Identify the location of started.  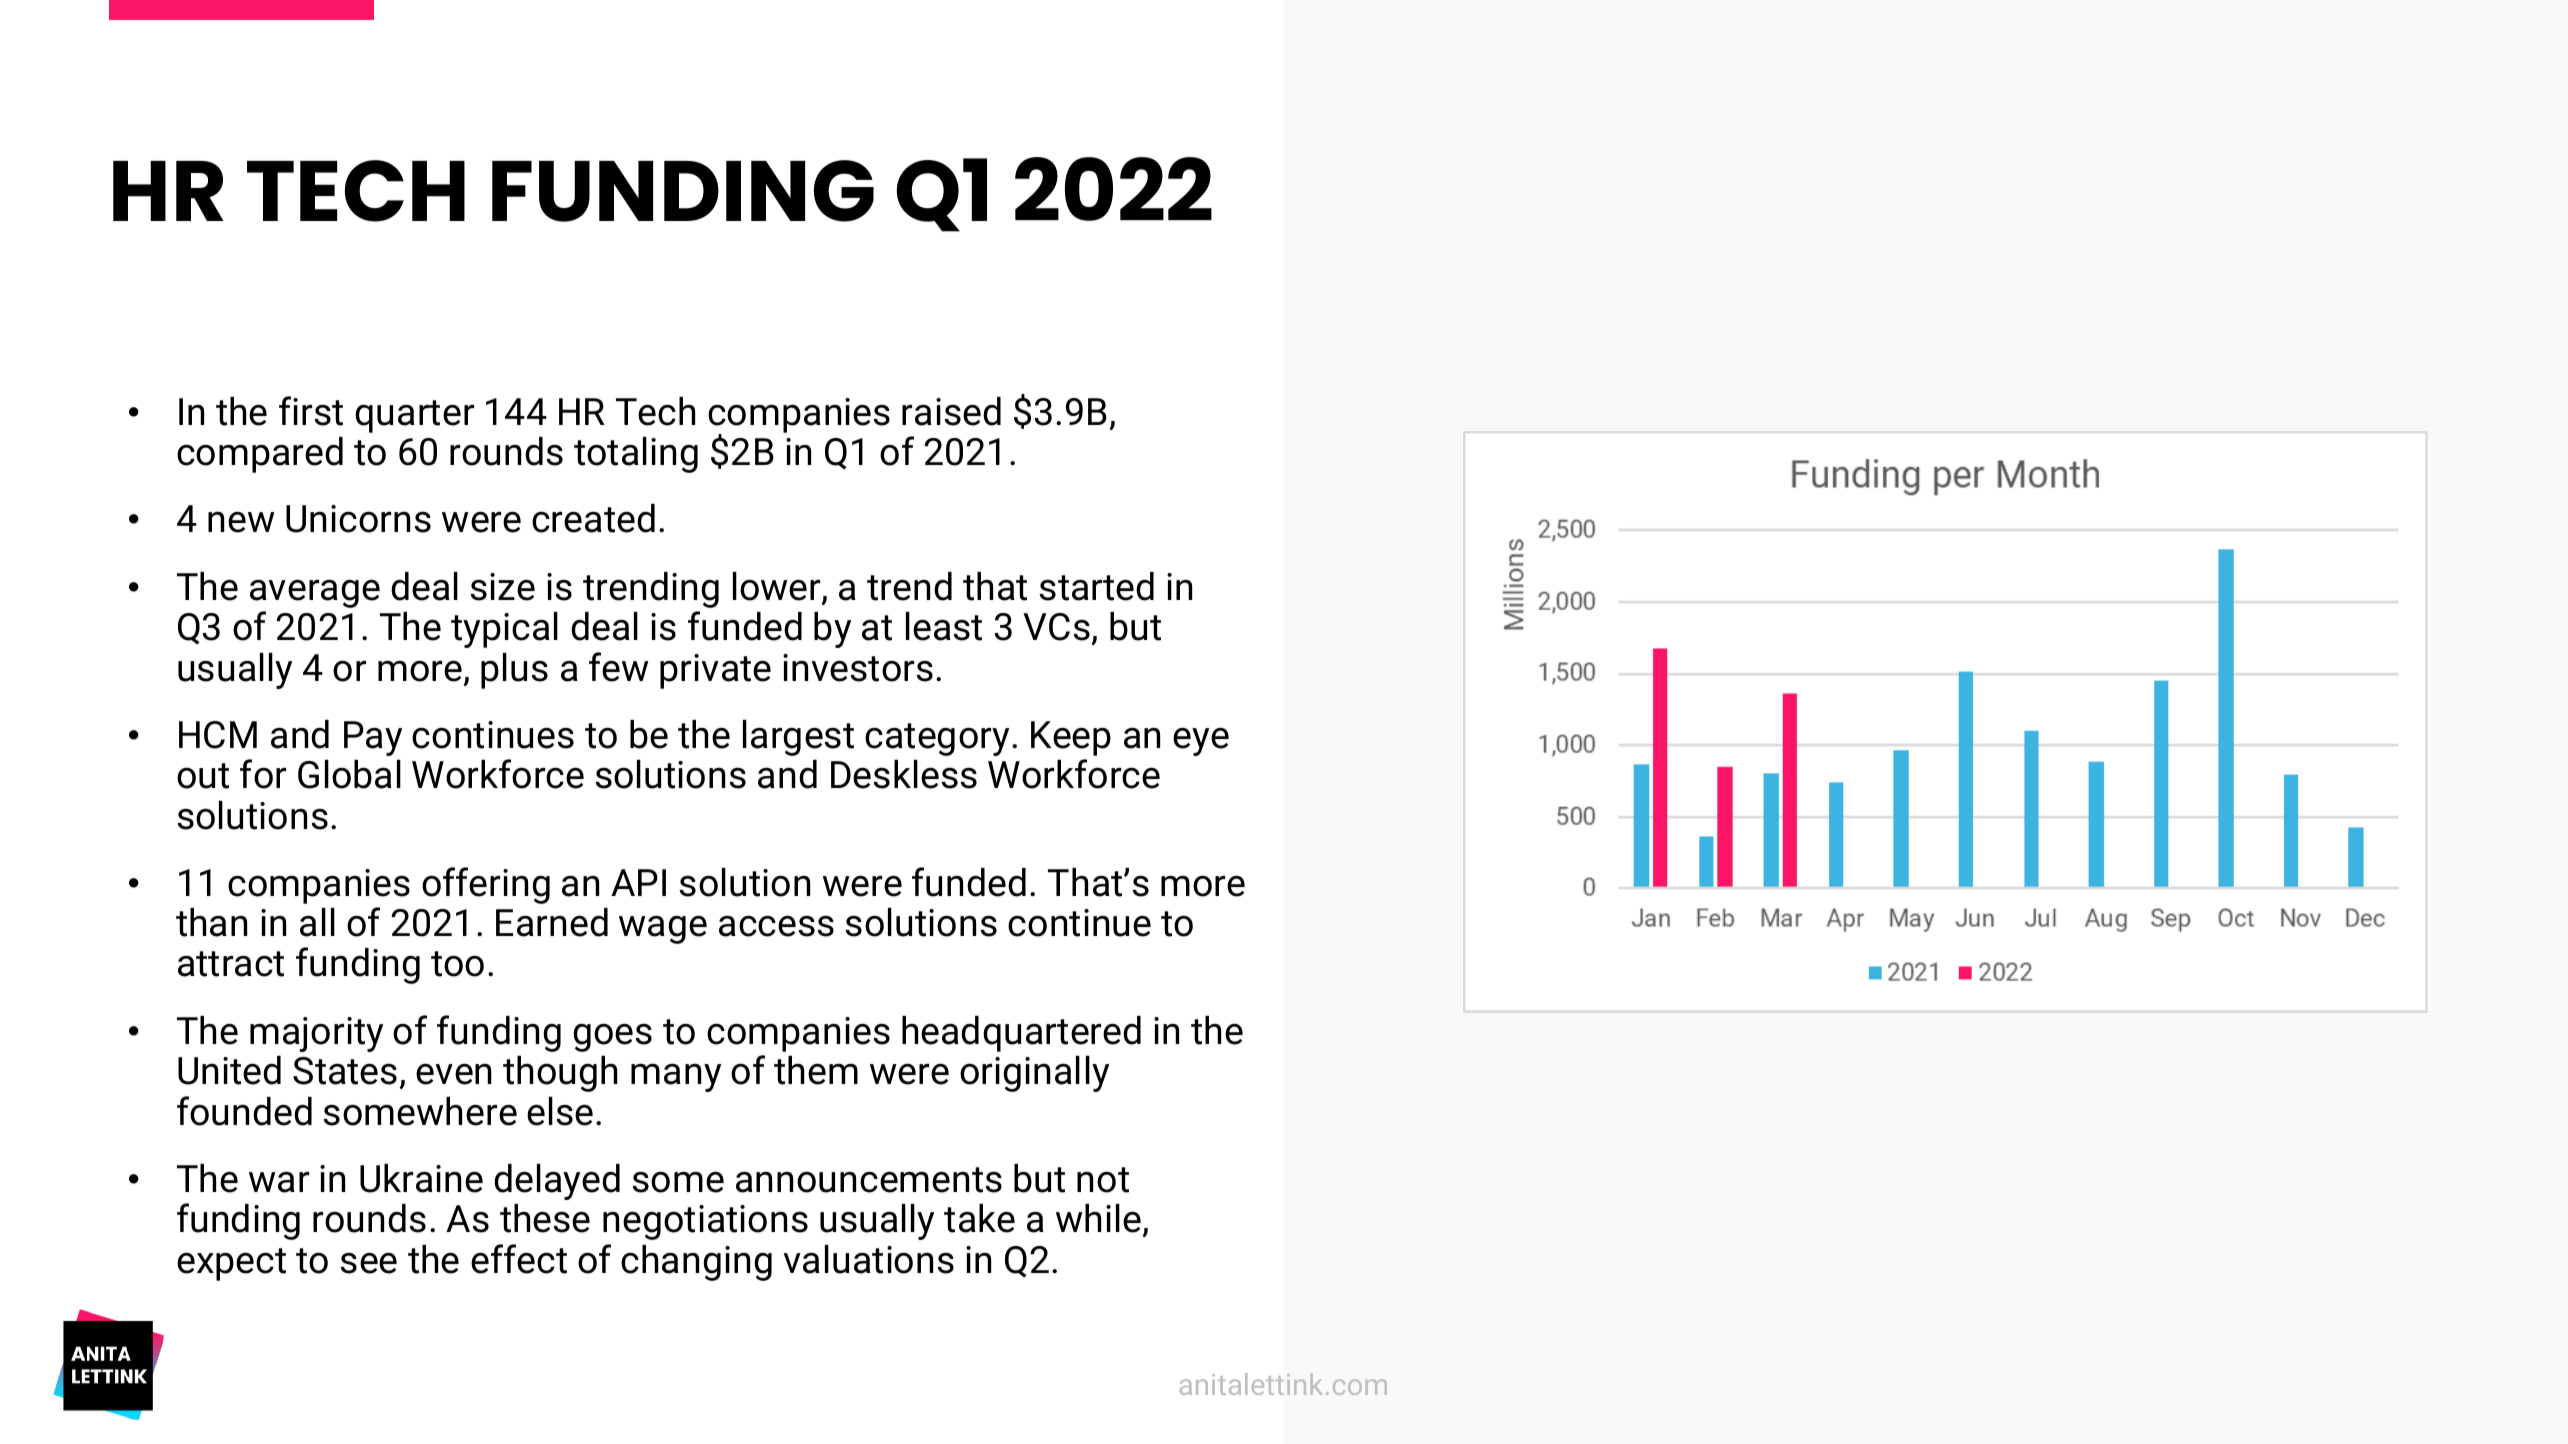
(1096, 586).
